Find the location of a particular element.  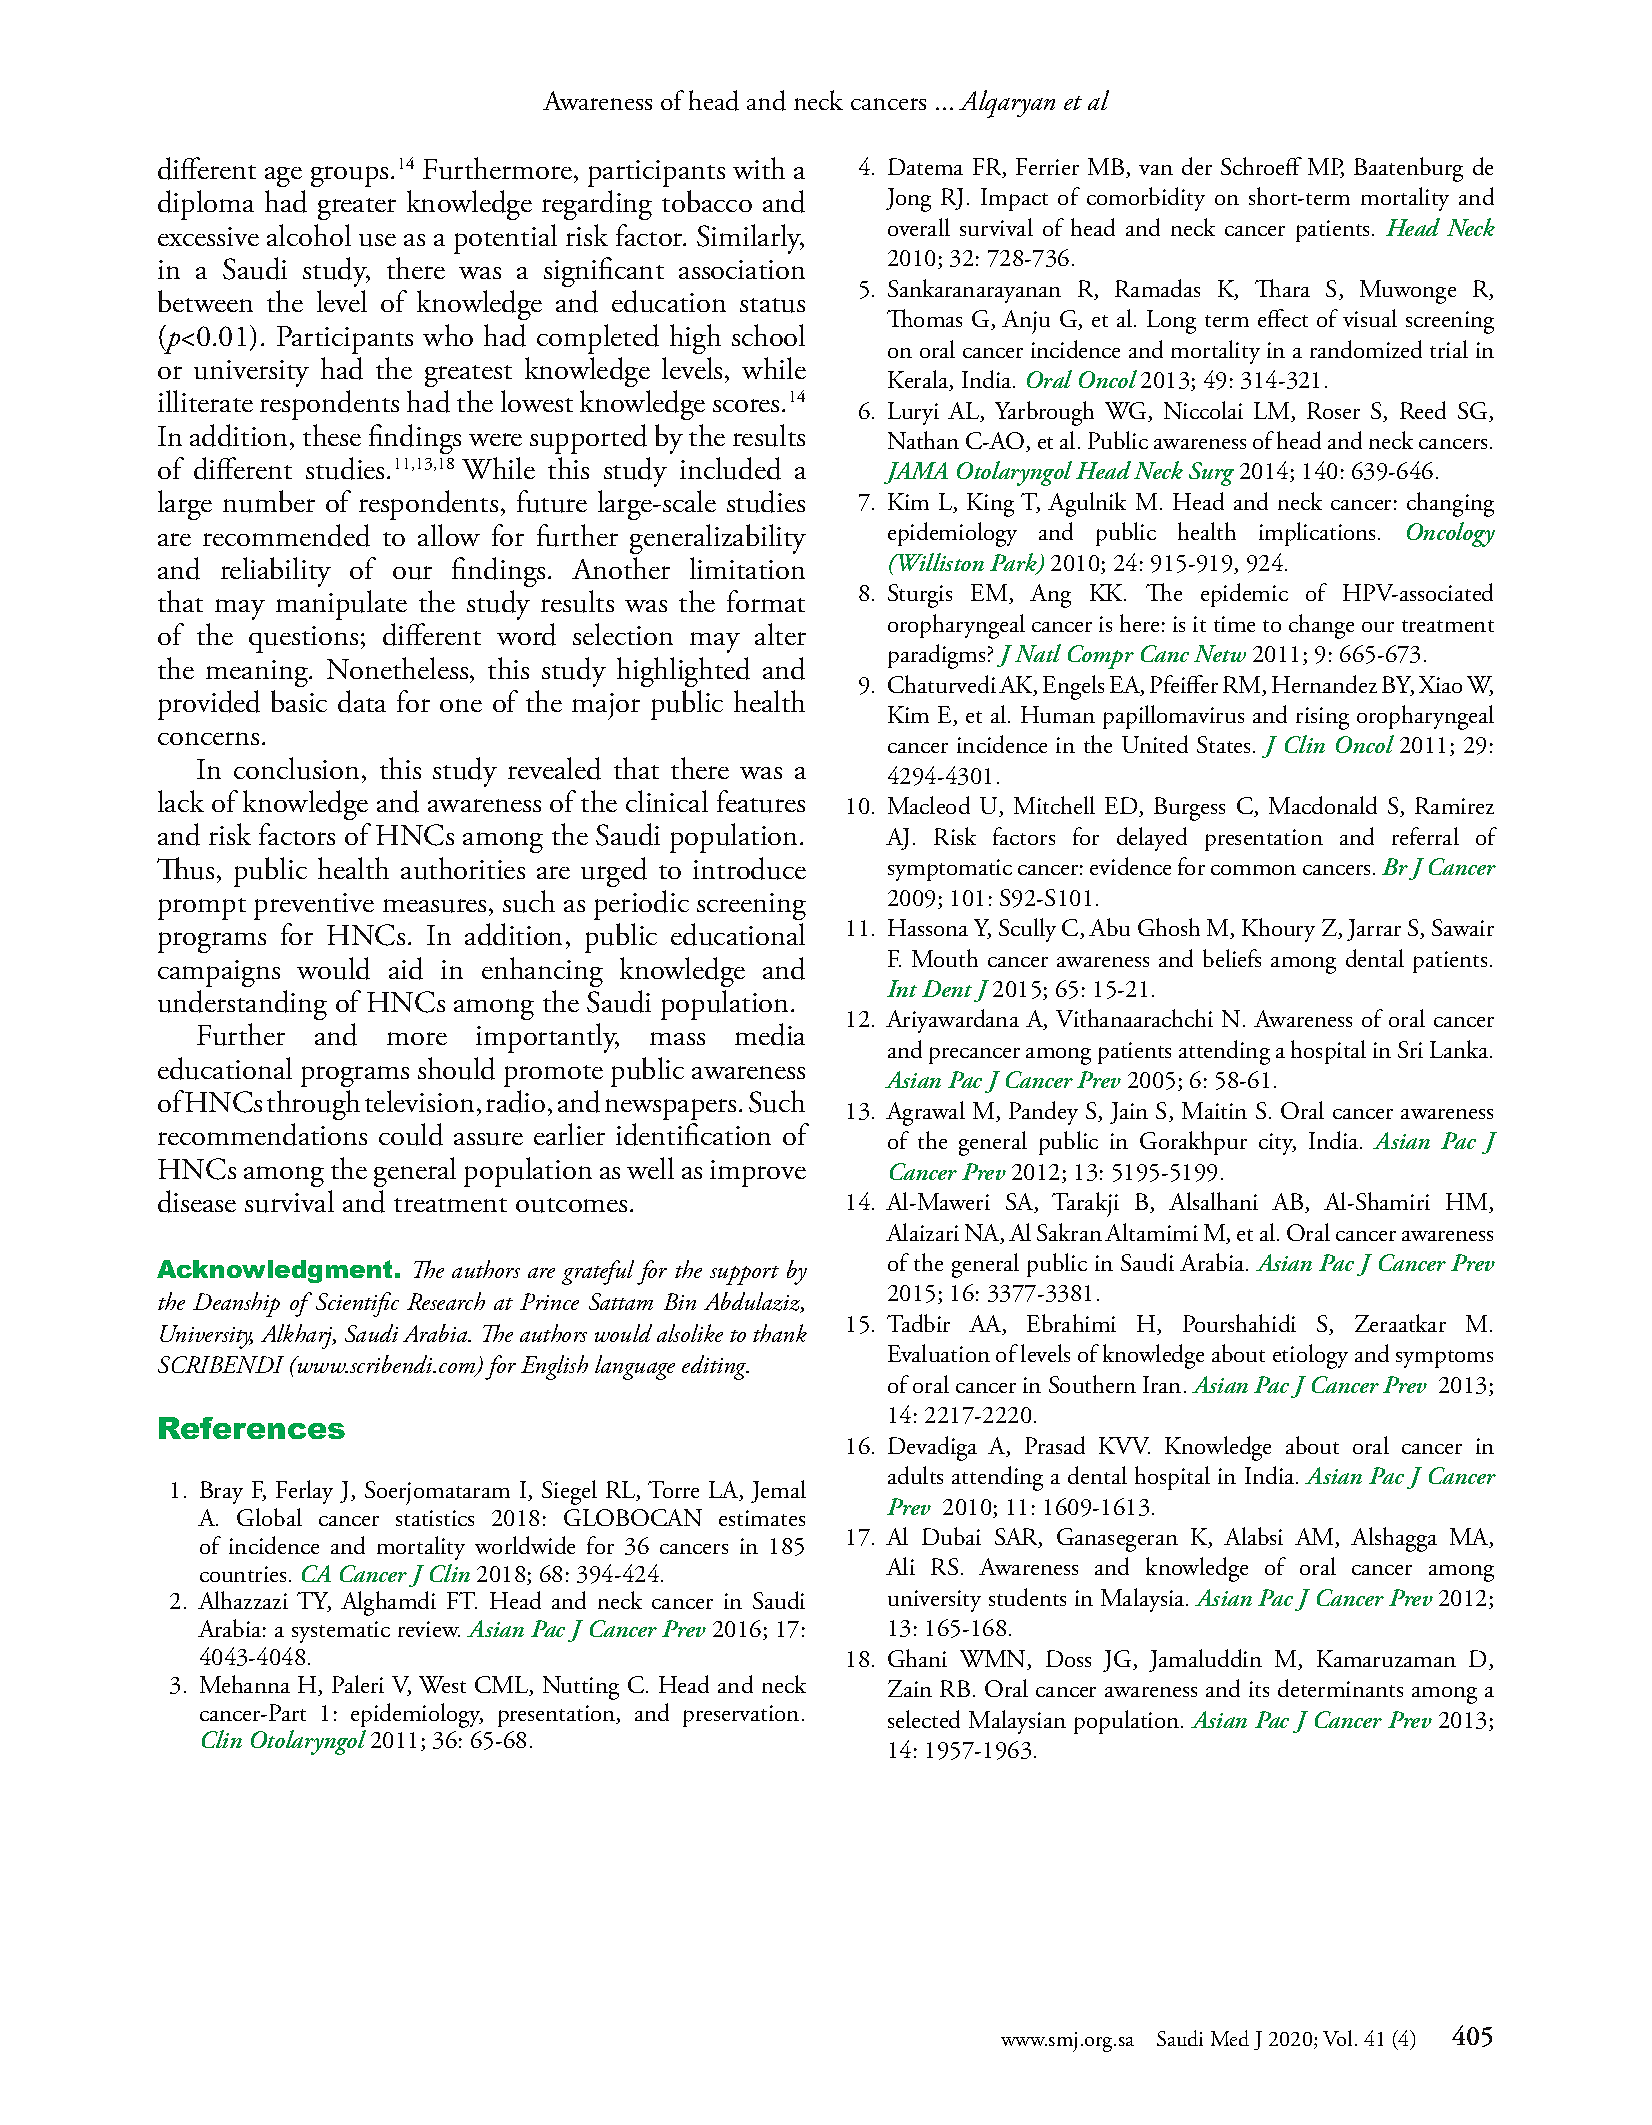

Similarly is located at coordinates (750, 239).
